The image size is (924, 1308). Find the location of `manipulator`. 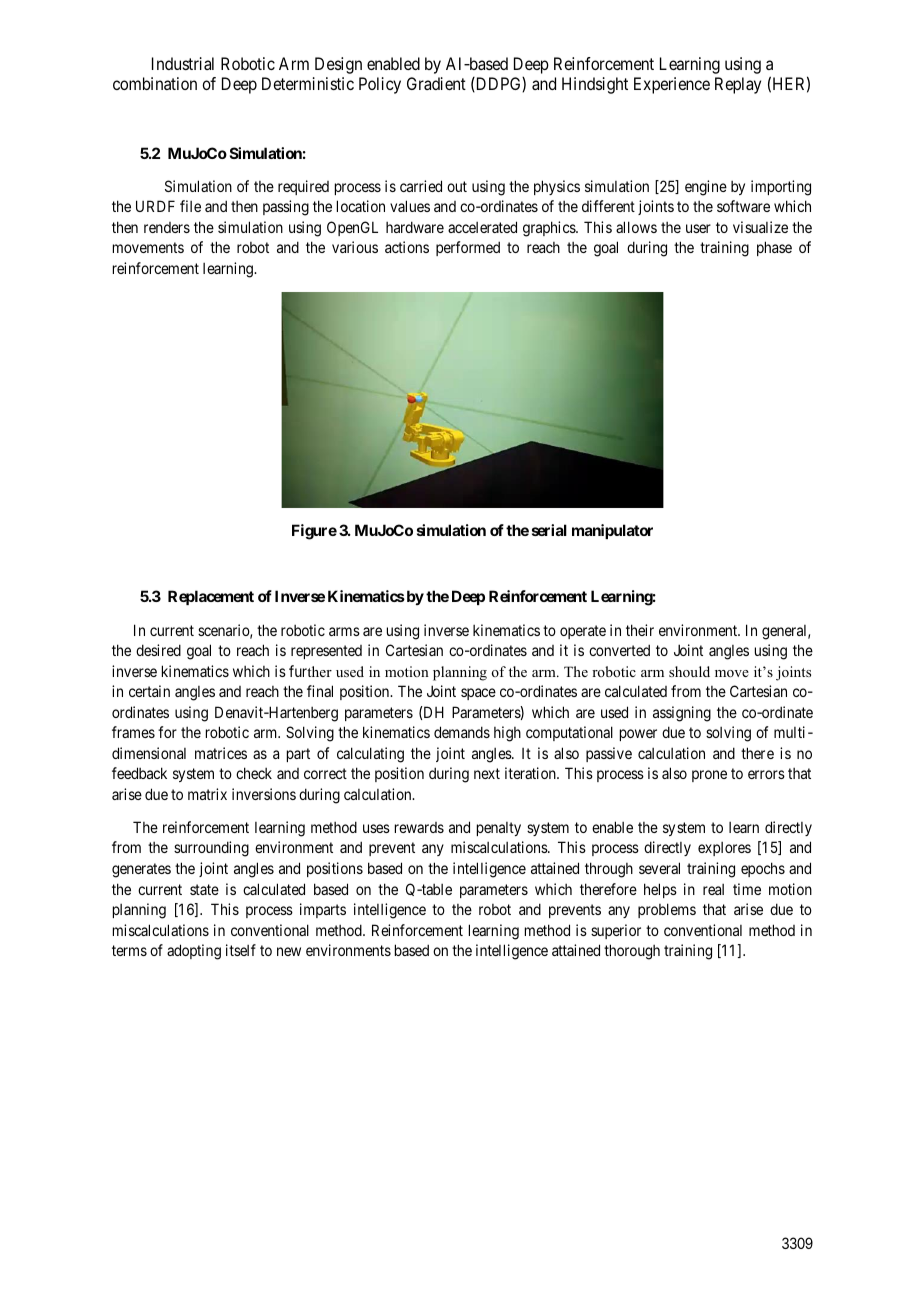

manipulator is located at coordinates (612, 531).
